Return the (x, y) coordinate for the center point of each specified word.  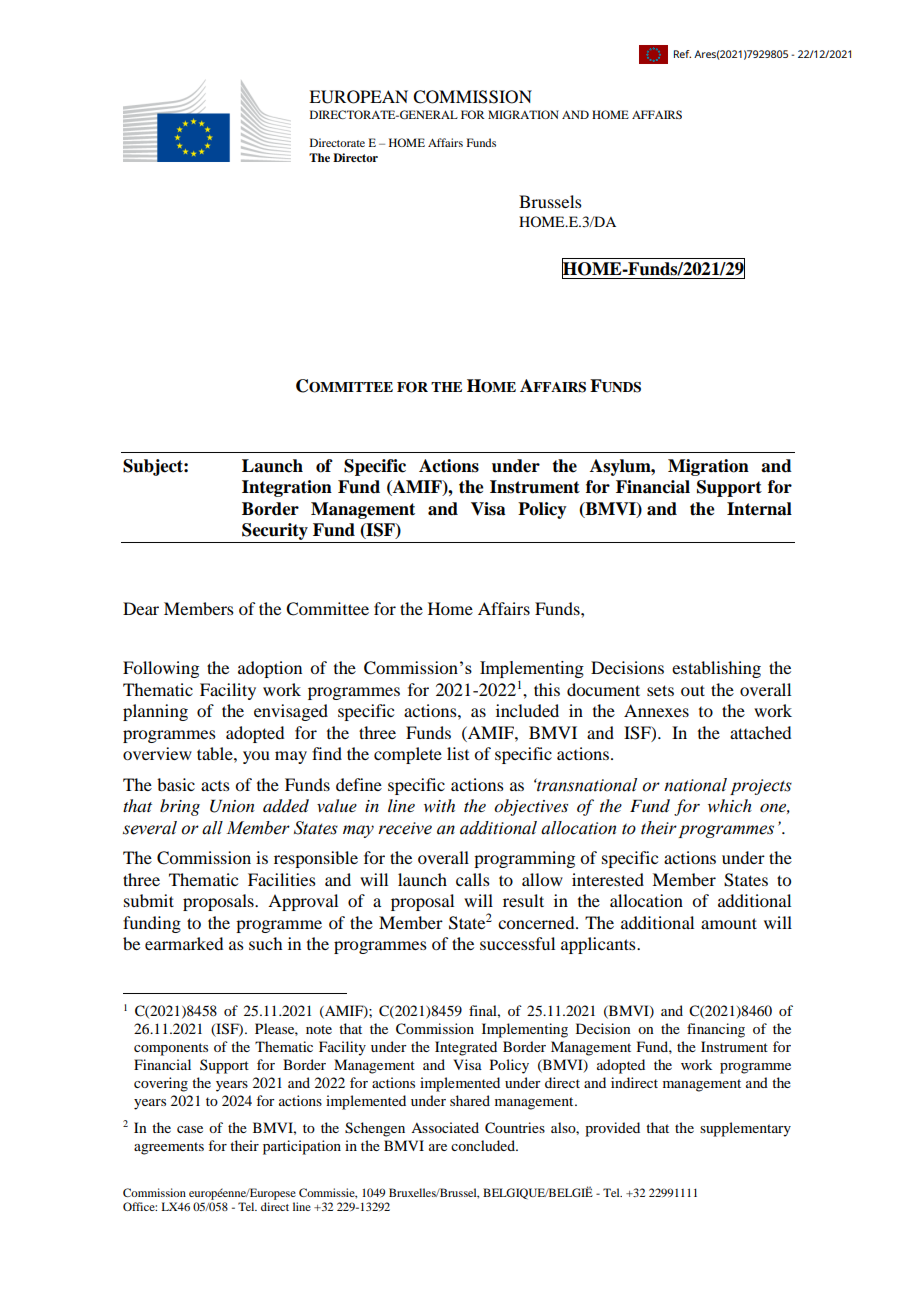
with (439, 805)
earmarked (184, 943)
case (190, 1129)
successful (517, 943)
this (547, 689)
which (730, 805)
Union (232, 806)
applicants (599, 945)
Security (275, 531)
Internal (759, 509)
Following (161, 669)
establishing (716, 669)
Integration (287, 488)
